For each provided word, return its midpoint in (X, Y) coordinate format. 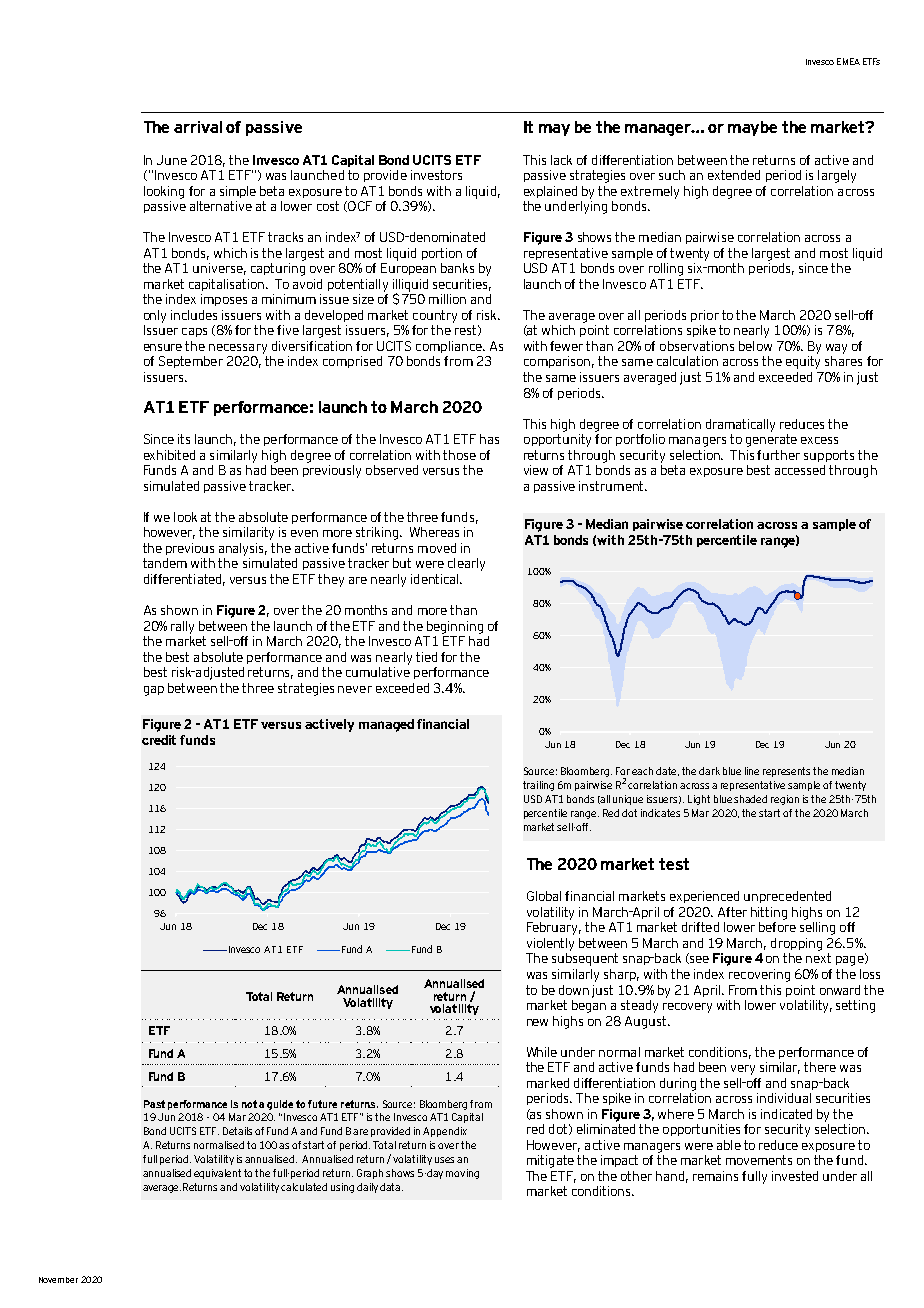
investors (436, 175)
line (752, 771)
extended (734, 175)
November (58, 1280)
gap (154, 691)
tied (426, 657)
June (172, 160)
